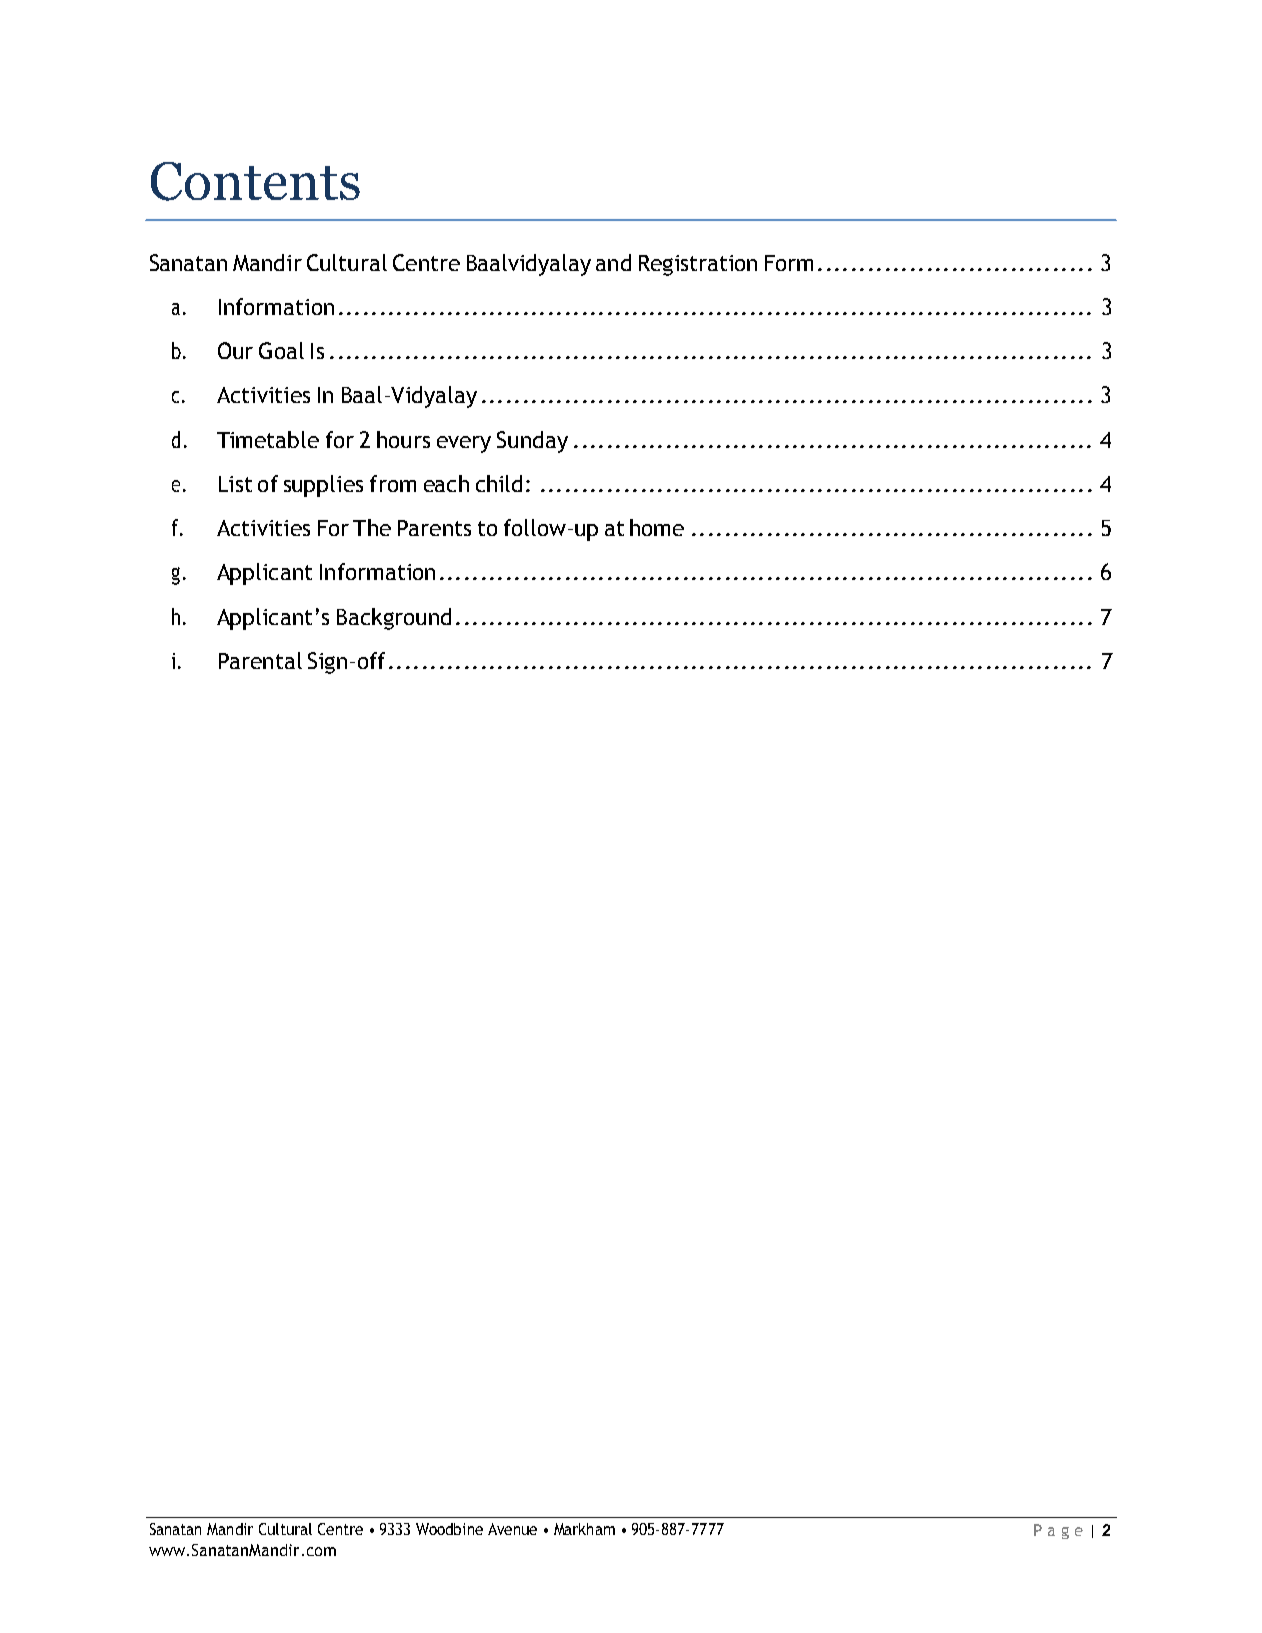 This document has height=1633, width=1262. Describe the element at coordinates (446, 483) in the document. I see `each` at that location.
